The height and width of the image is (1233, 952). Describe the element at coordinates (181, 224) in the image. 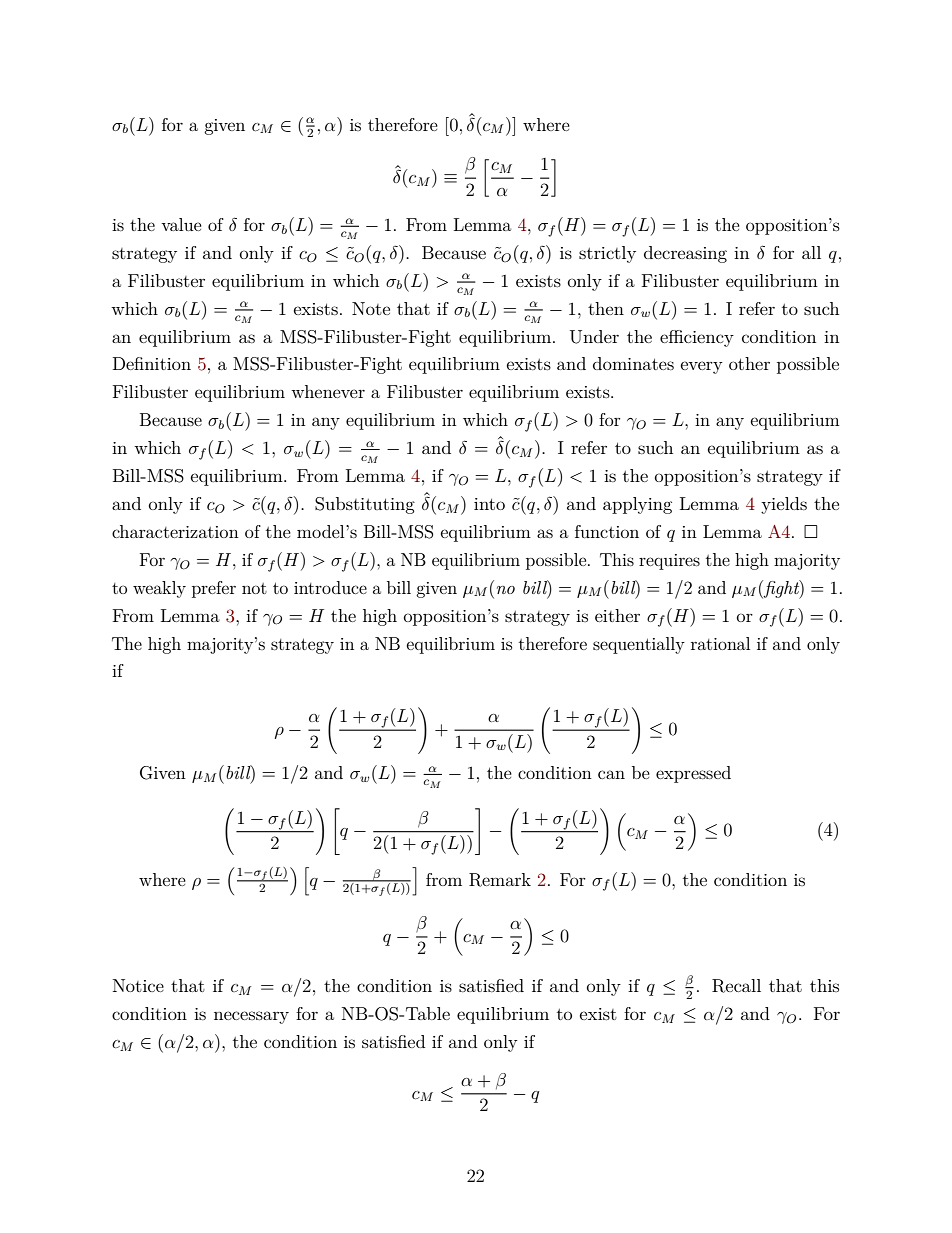

I see `value` at that location.
